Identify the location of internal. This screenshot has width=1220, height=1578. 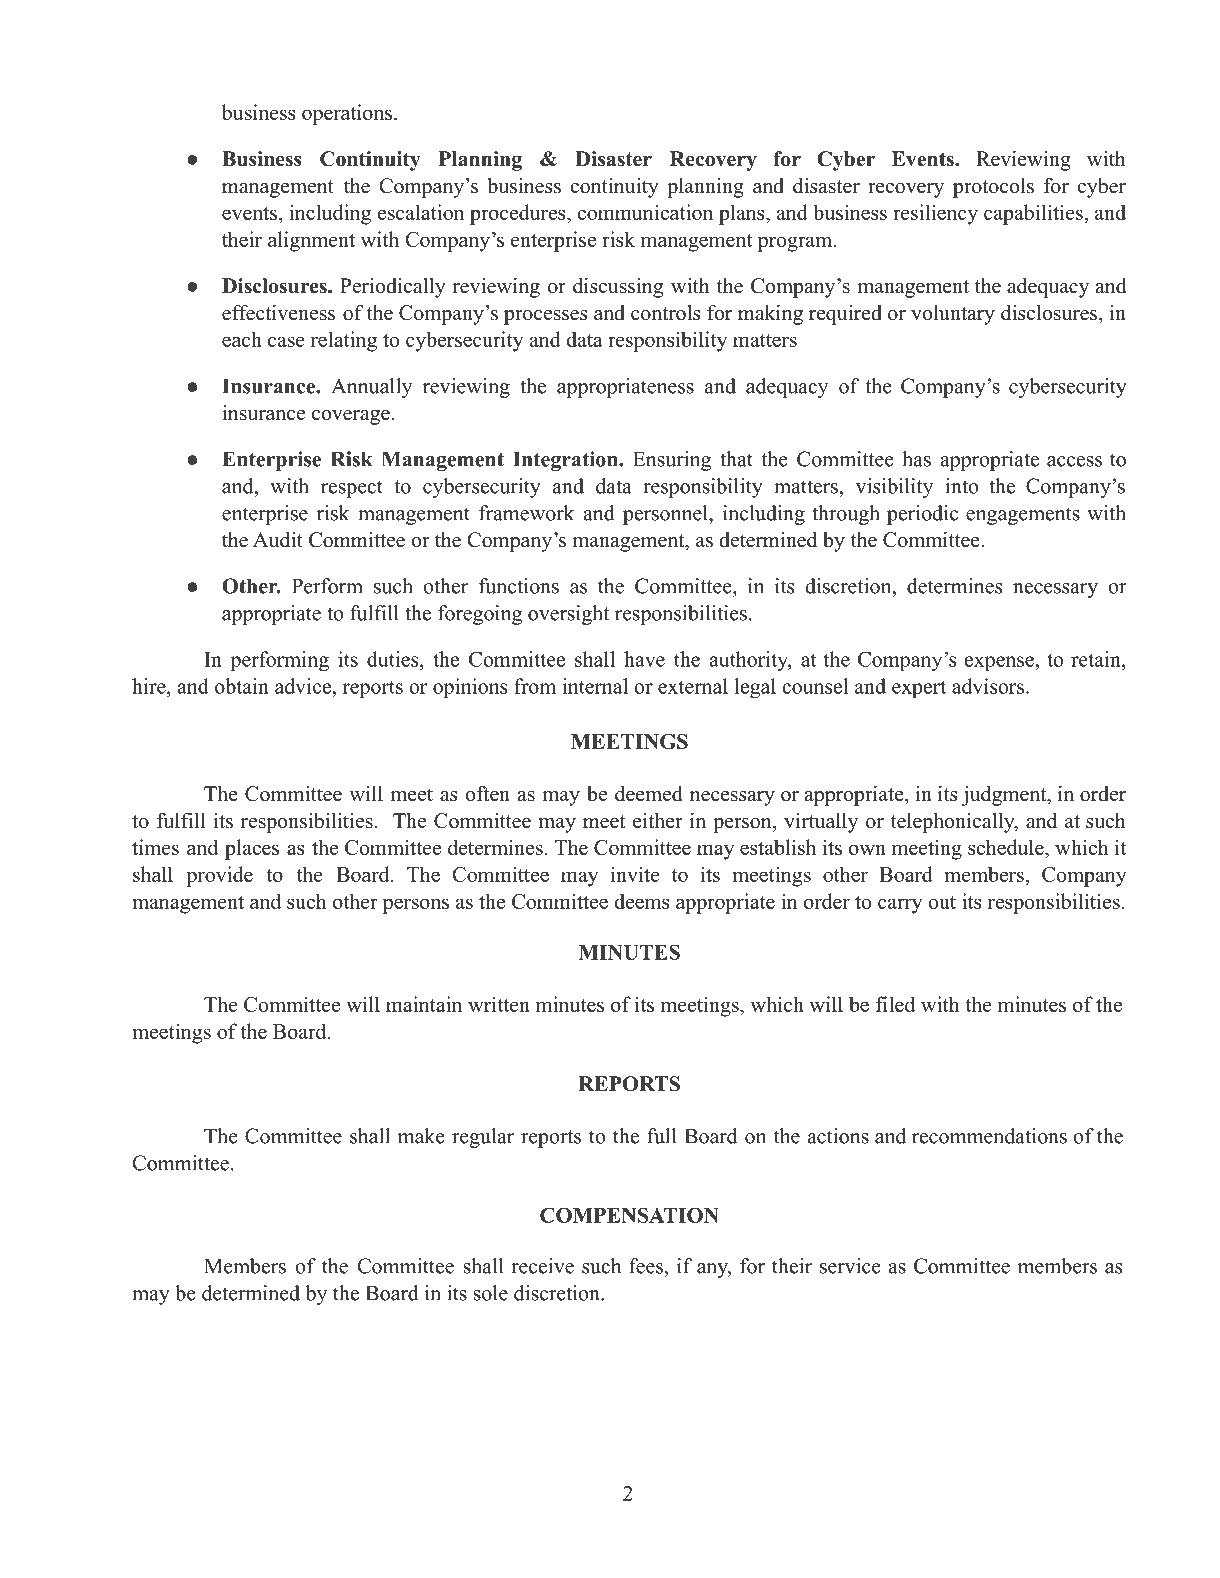
(595, 686).
